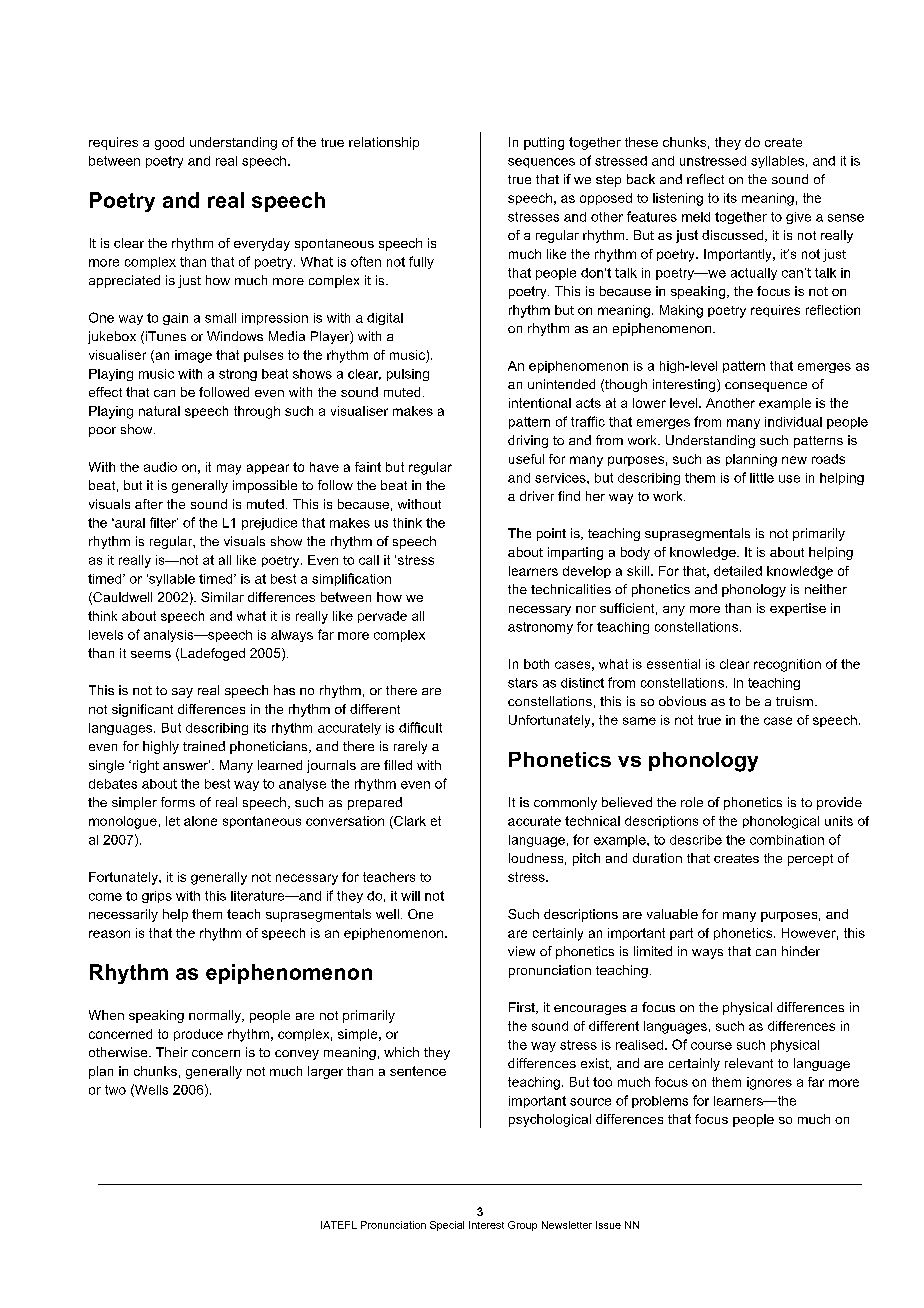 The width and height of the image is (924, 1308). I want to click on grips, so click(157, 897).
